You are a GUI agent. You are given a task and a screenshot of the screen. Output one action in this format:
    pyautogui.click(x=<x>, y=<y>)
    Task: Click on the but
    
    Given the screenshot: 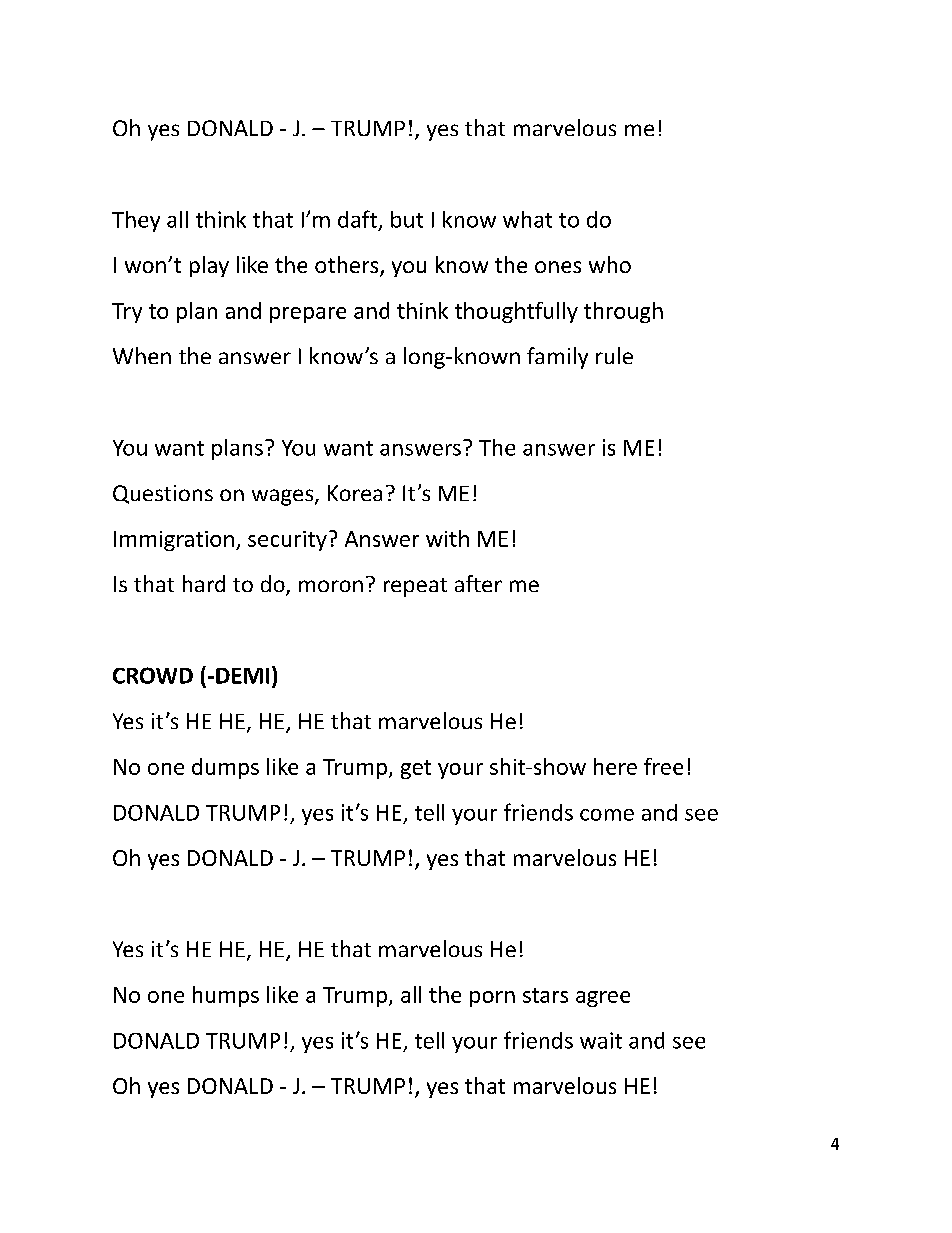 What is the action you would take?
    pyautogui.click(x=407, y=219)
